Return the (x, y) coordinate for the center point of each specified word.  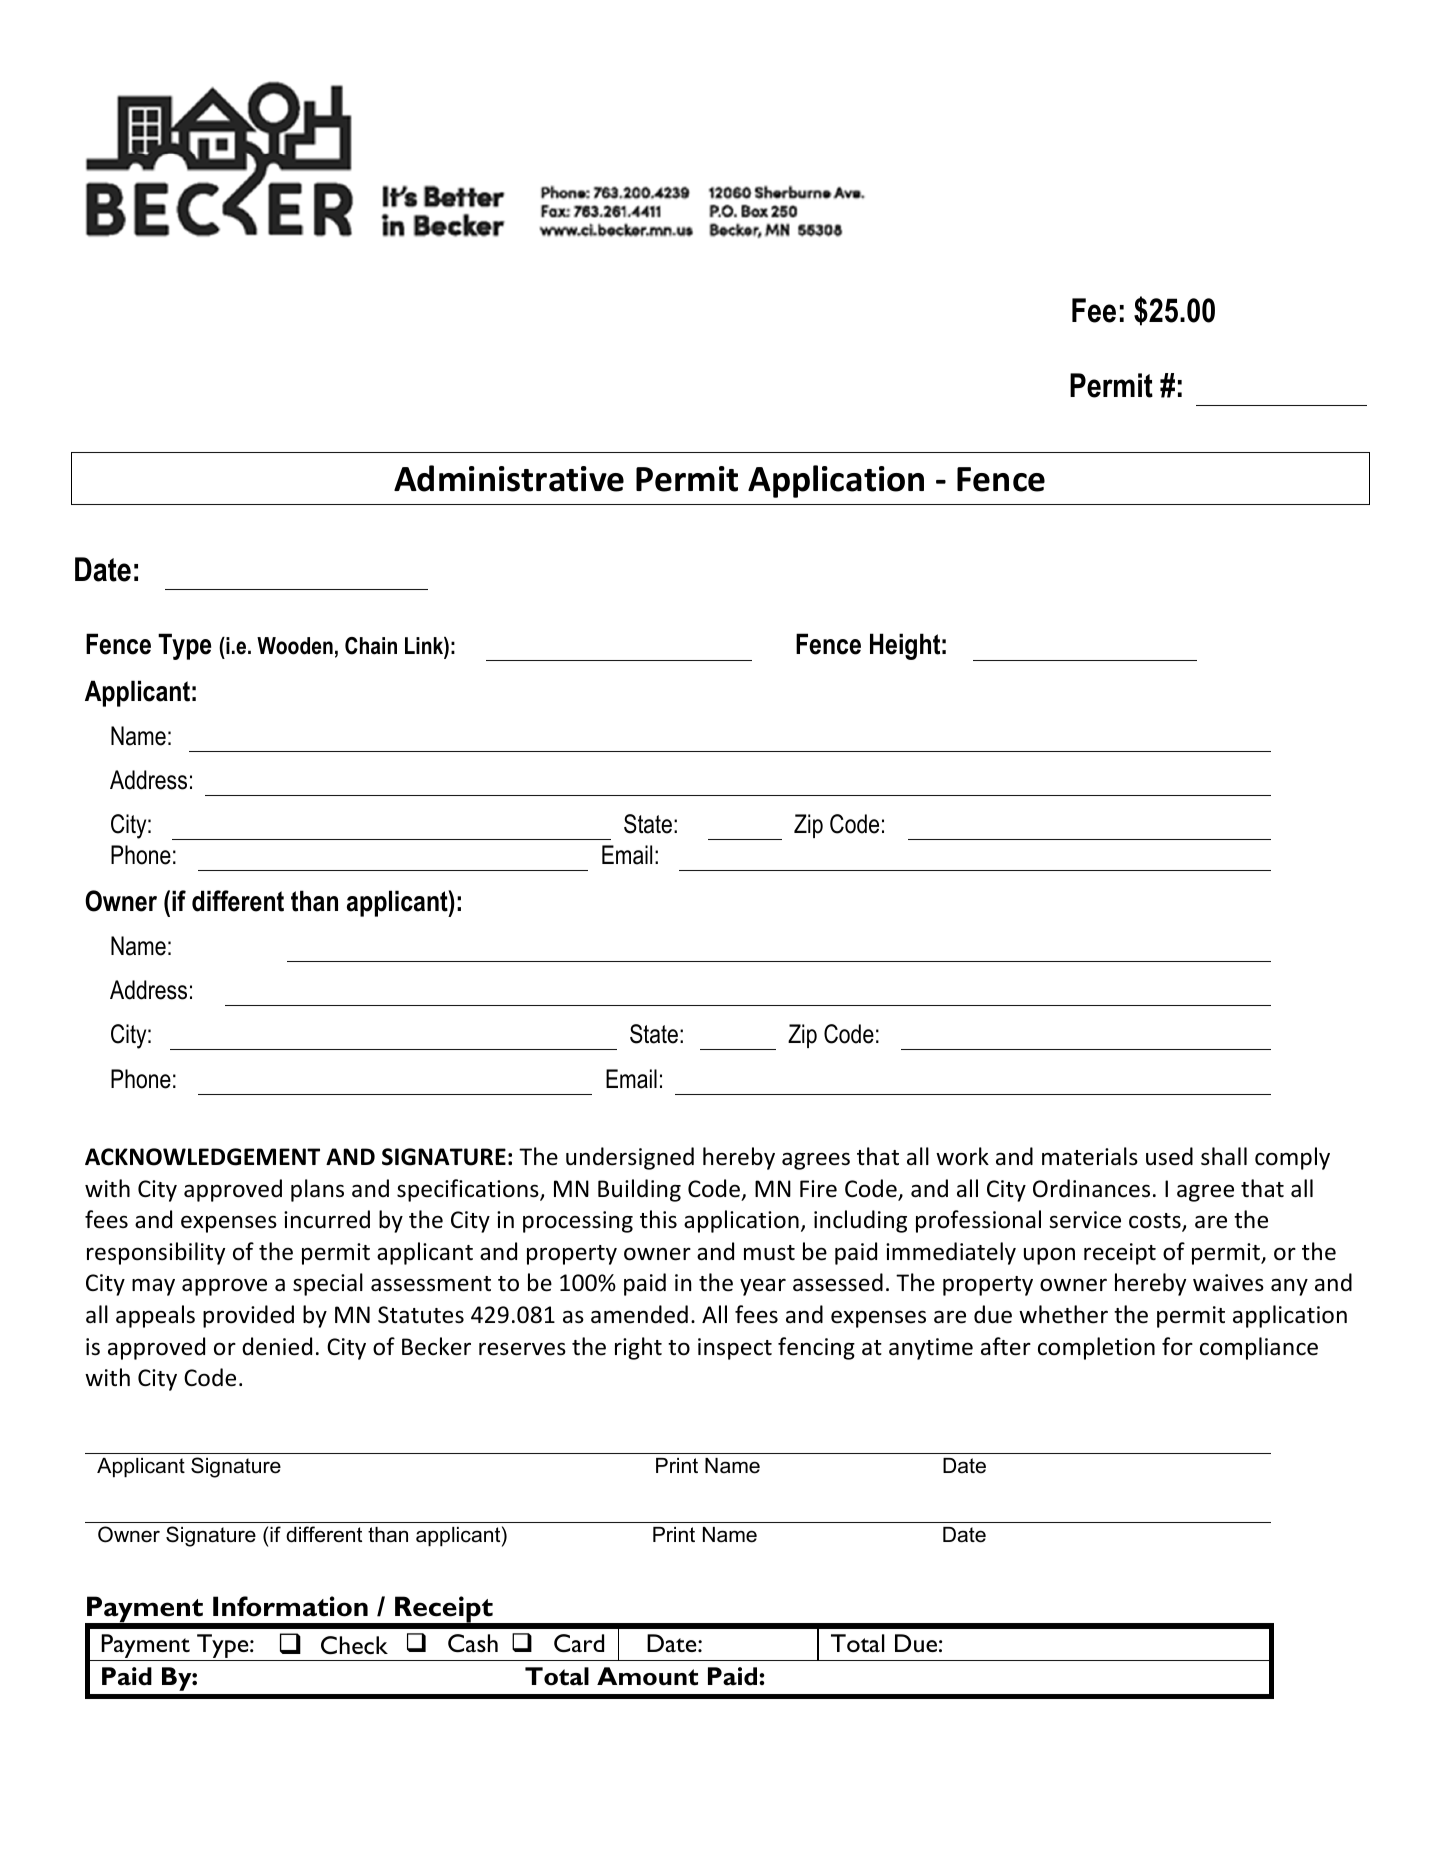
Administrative (509, 478)
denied (277, 1346)
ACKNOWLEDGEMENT (202, 1157)
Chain (371, 646)
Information (290, 1606)
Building (639, 1190)
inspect (735, 1349)
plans (317, 1190)
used (1169, 1156)
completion (1096, 1348)
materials (1090, 1156)
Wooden (295, 646)
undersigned (630, 1158)
